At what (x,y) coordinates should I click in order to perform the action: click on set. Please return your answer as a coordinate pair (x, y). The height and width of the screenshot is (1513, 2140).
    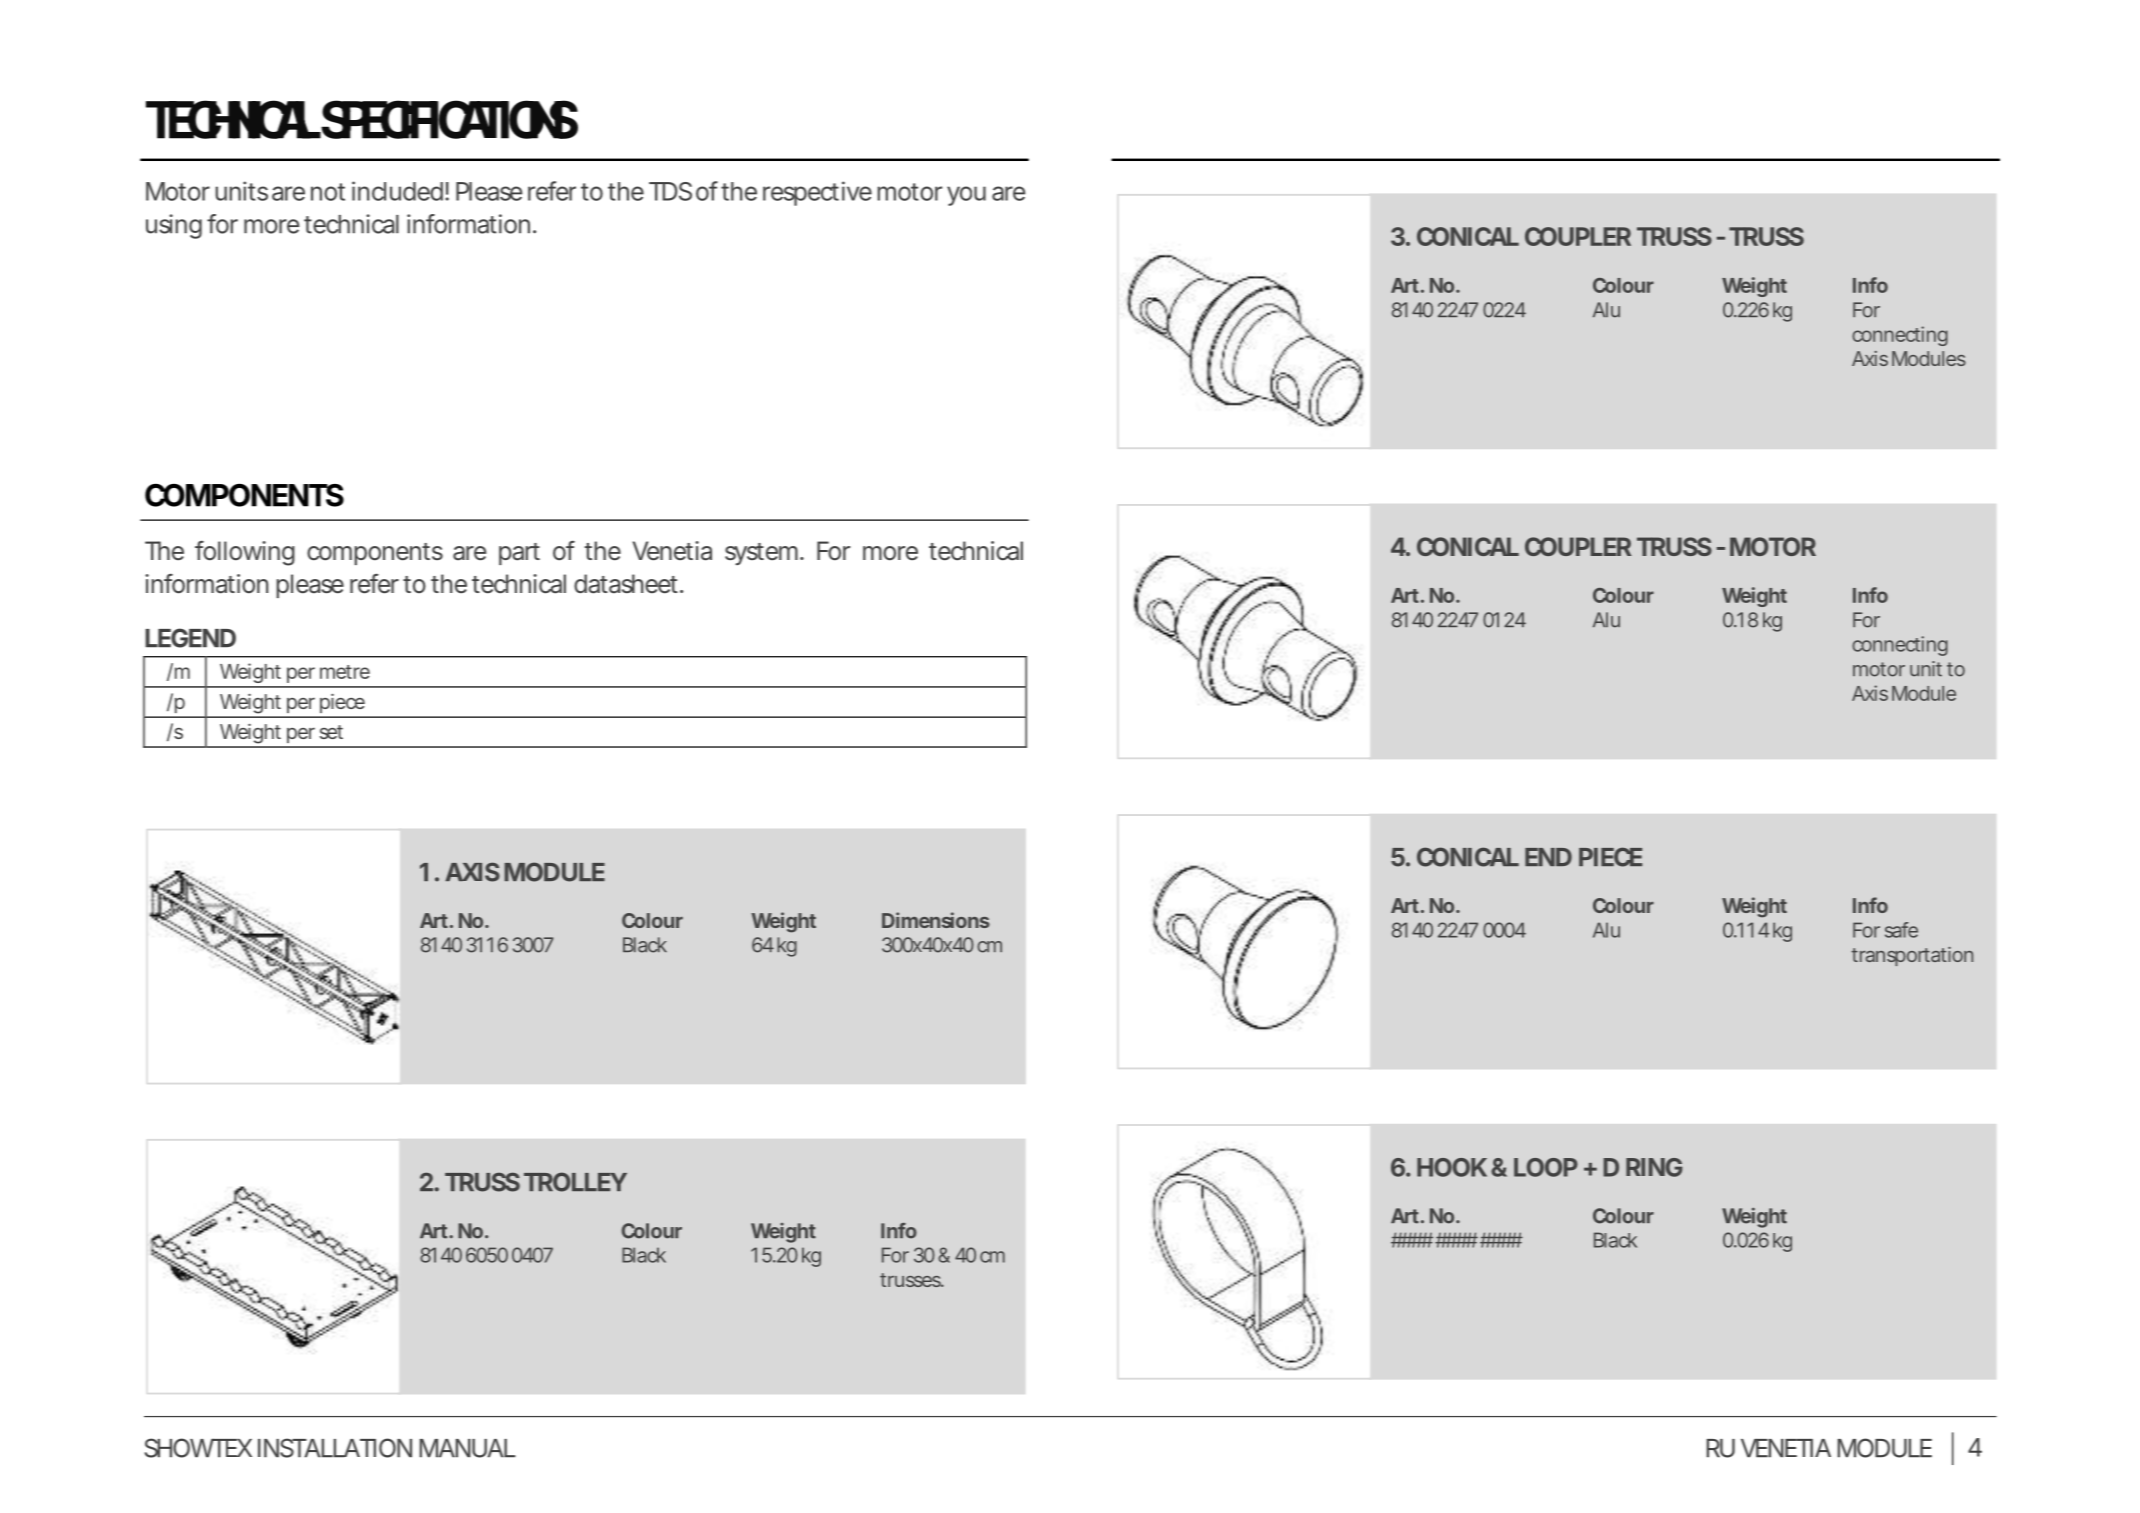
    Looking at the image, I should click on (331, 732).
